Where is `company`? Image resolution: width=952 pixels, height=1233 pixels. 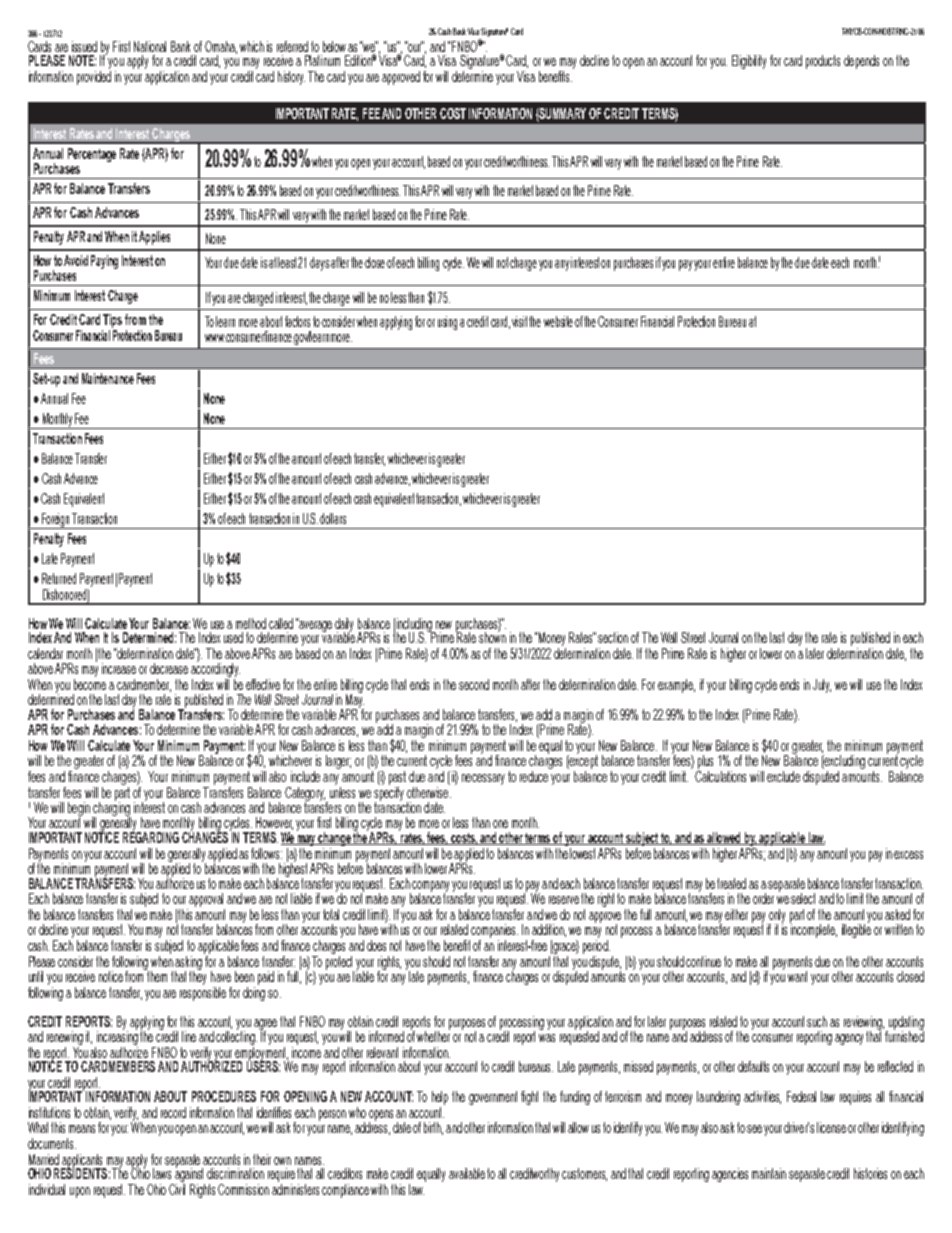
company is located at coordinates (429, 887).
